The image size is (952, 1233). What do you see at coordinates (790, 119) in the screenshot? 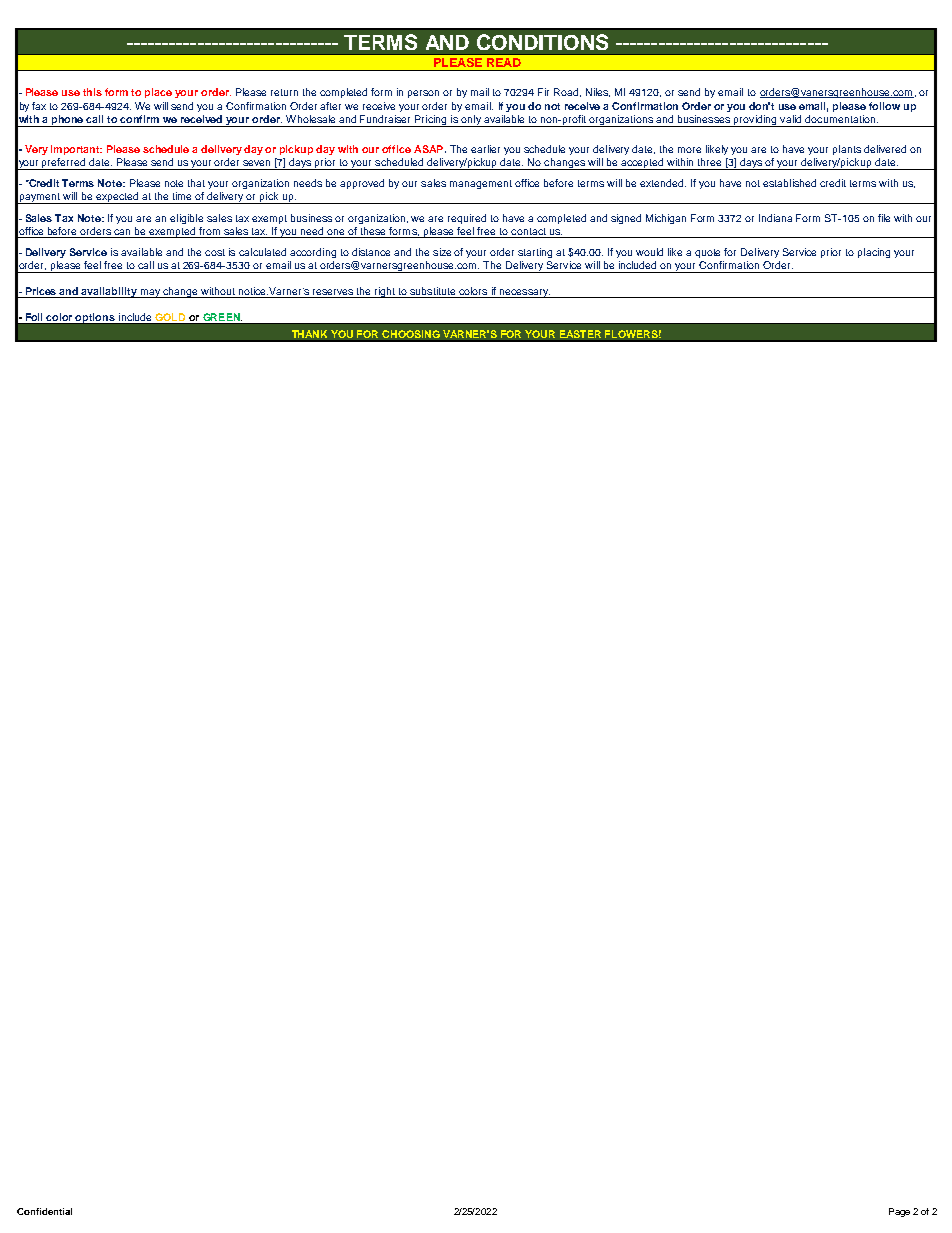
I see `valid` at bounding box center [790, 119].
